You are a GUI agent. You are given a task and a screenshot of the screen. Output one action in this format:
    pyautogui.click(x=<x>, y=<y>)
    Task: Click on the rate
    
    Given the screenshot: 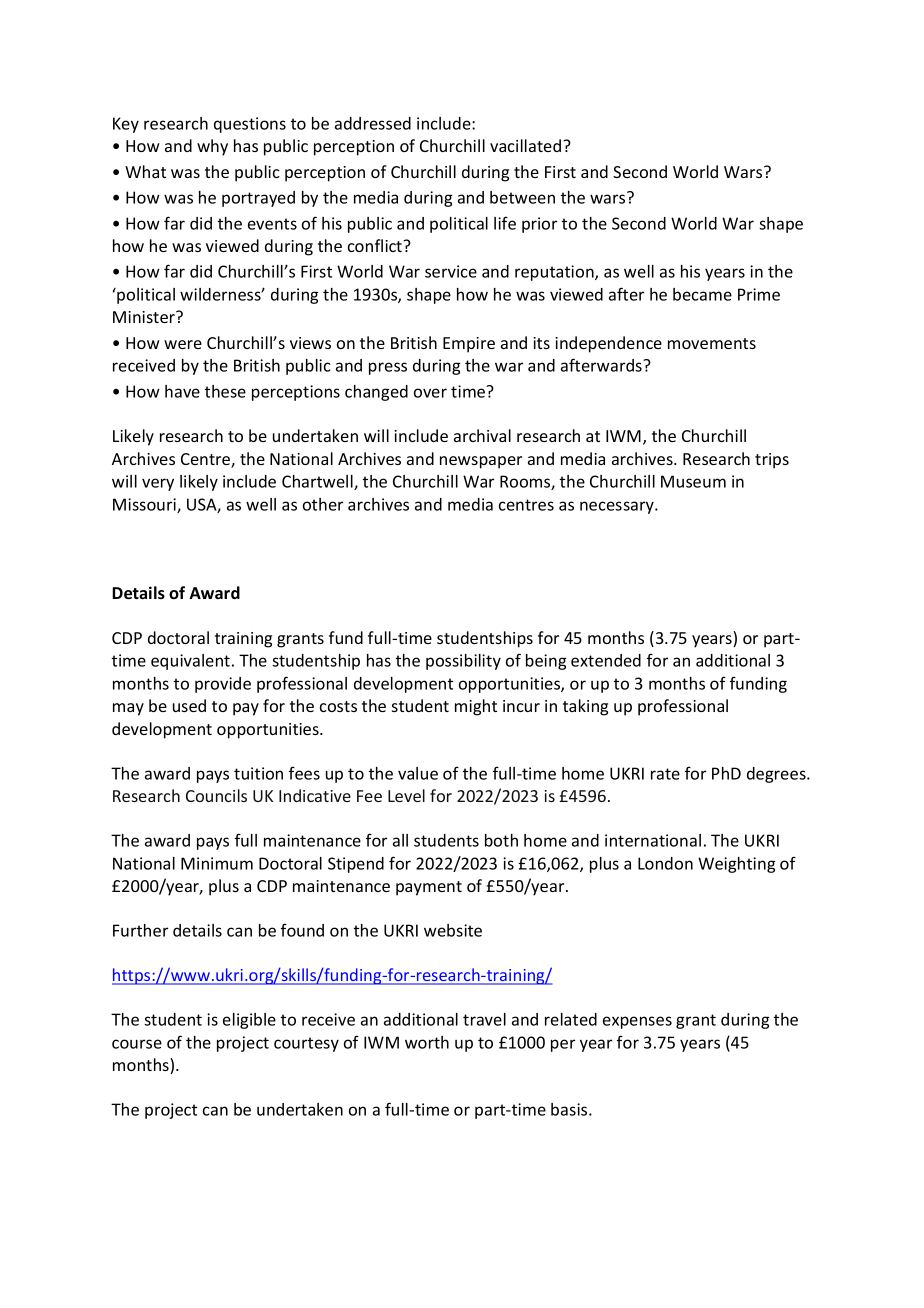 What is the action you would take?
    pyautogui.click(x=665, y=774)
